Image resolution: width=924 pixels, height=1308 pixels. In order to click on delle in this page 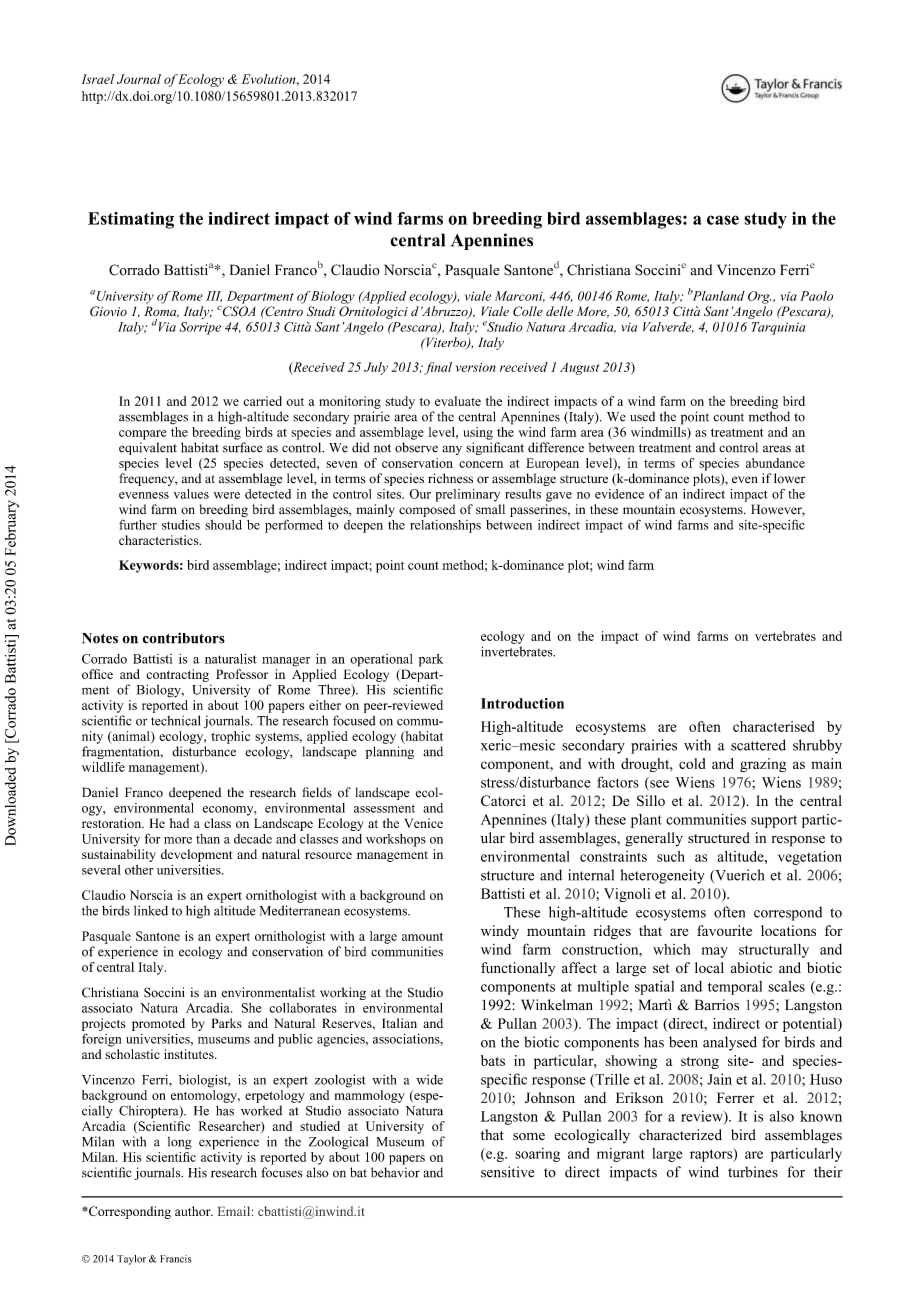, I will do `click(559, 311)`.
